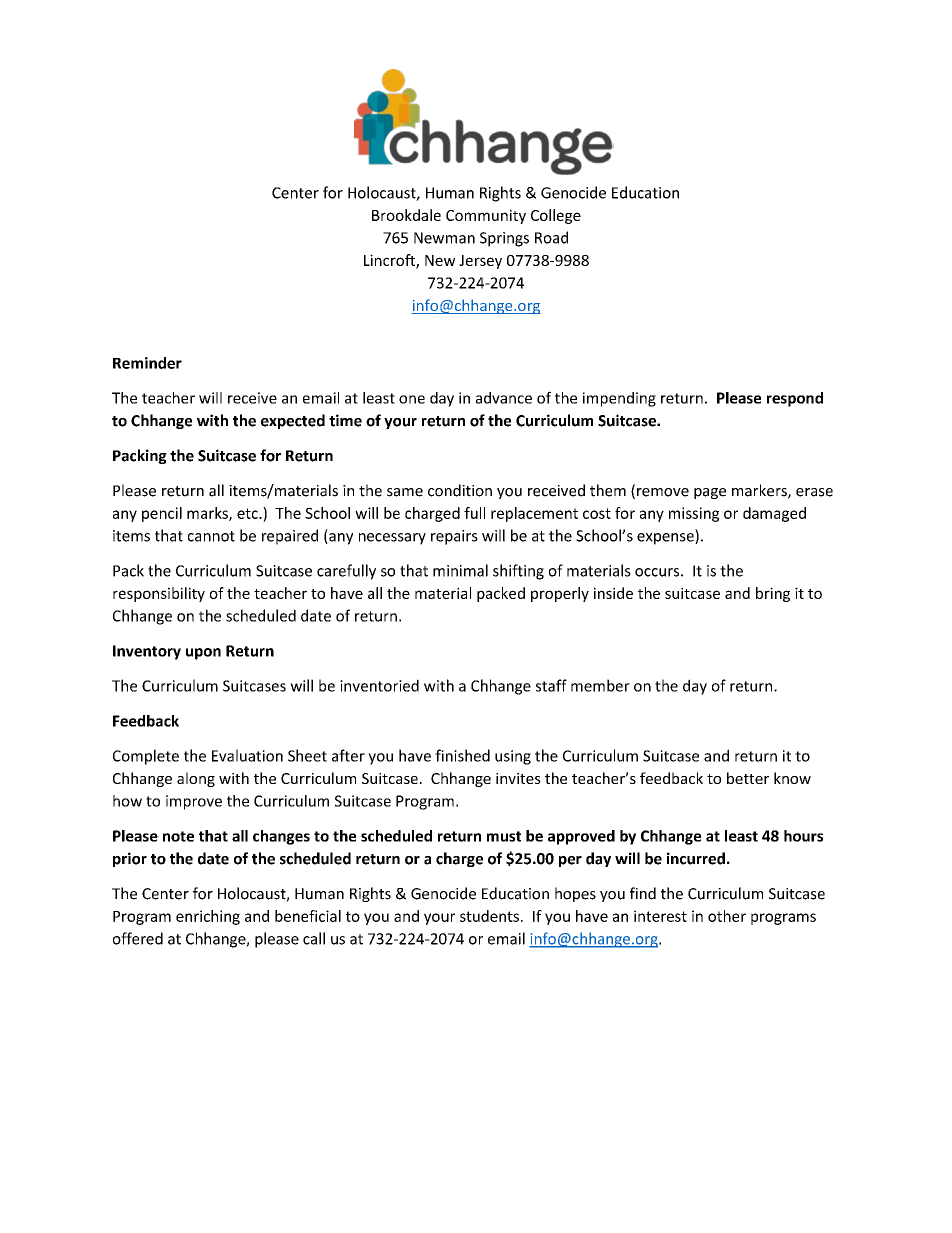 The width and height of the image is (952, 1233). I want to click on Road, so click(551, 237).
